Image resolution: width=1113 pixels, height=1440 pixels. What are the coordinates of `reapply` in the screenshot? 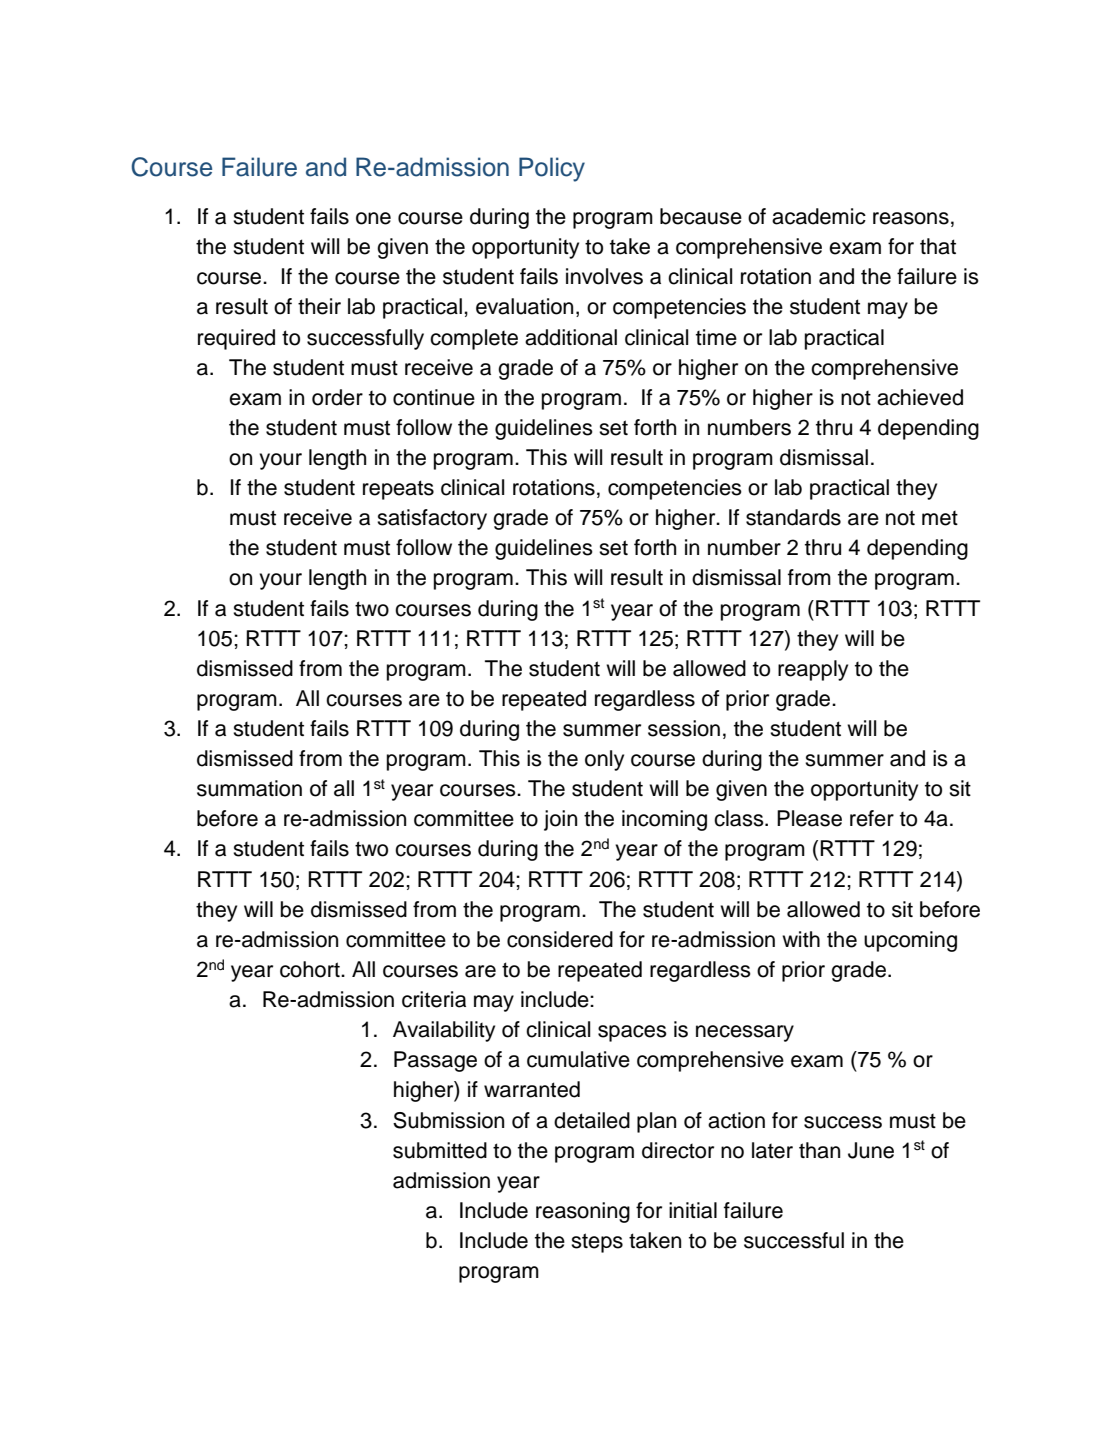 It's located at (813, 670).
